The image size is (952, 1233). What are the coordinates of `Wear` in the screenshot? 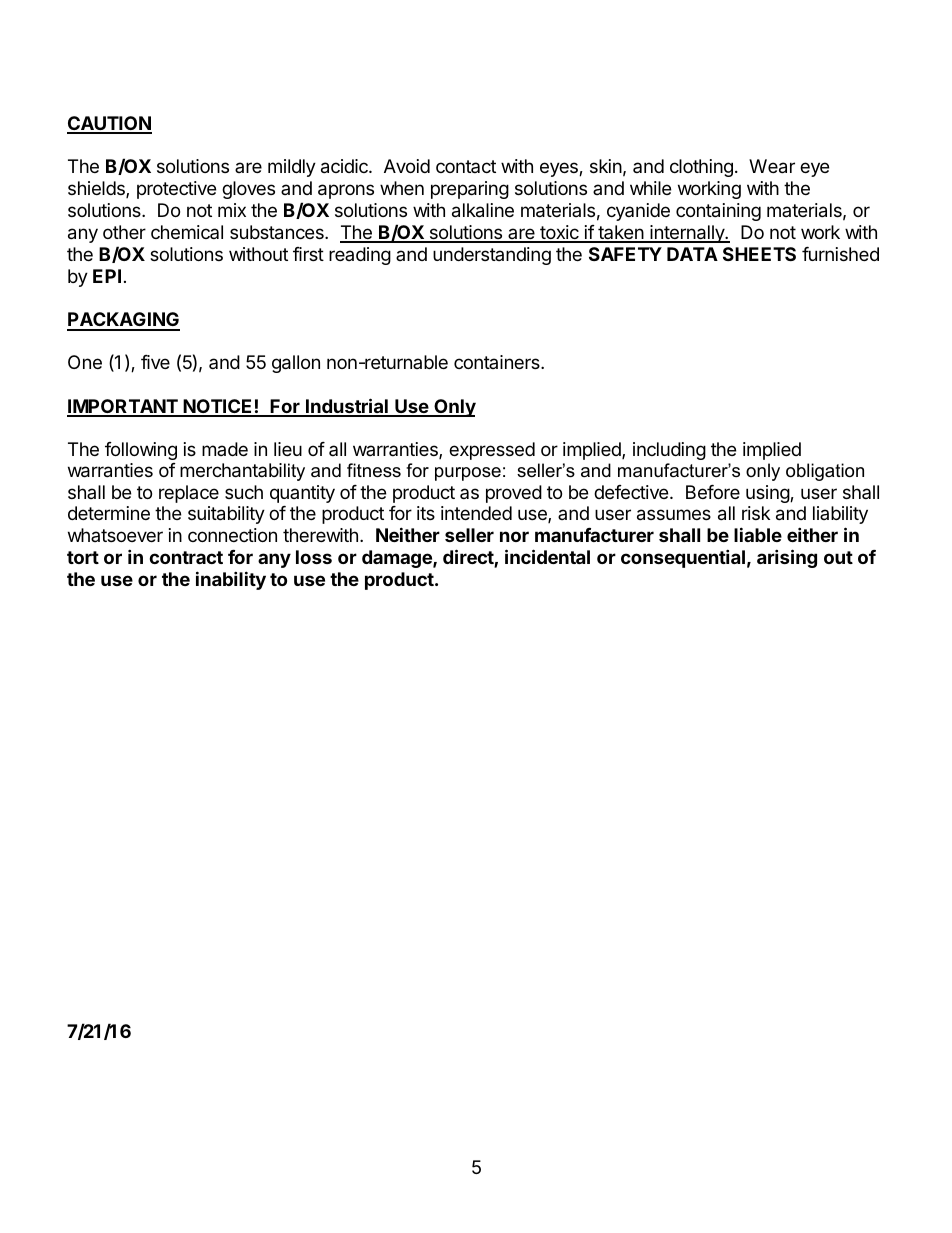 It's located at (772, 166).
